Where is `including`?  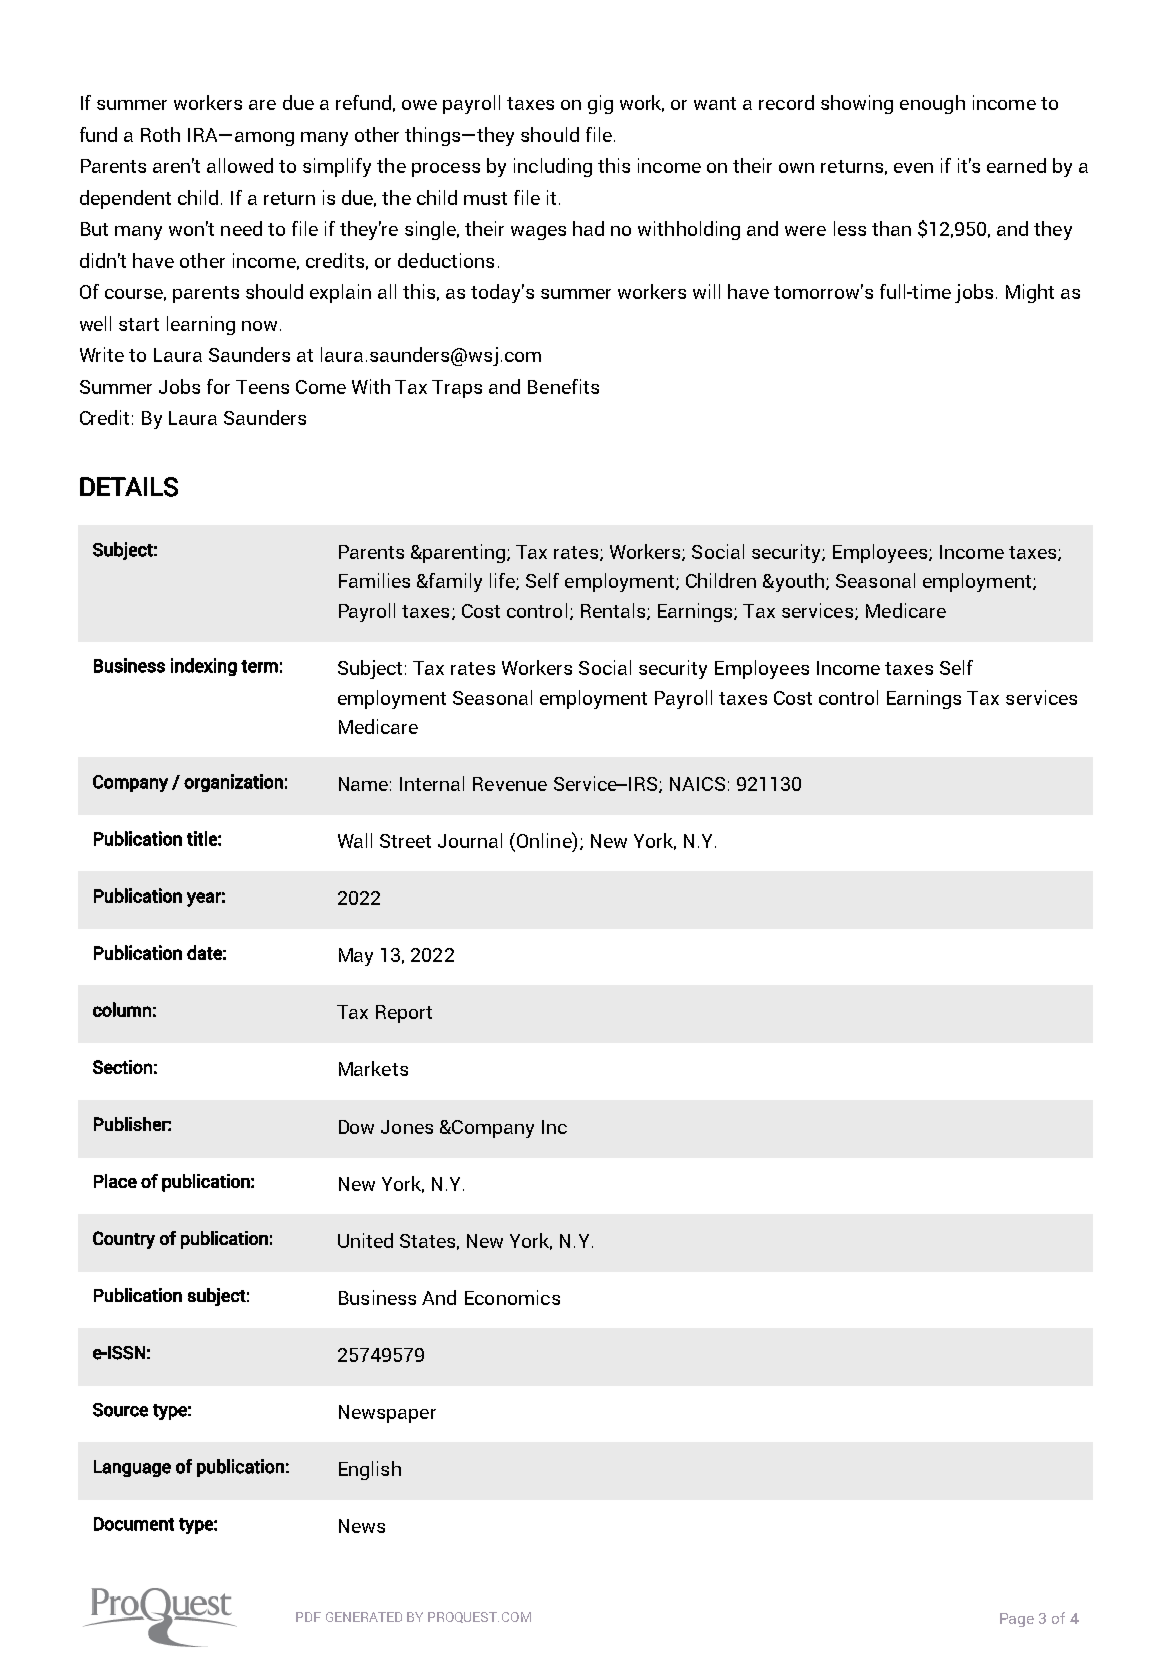 including is located at coordinates (553, 167).
